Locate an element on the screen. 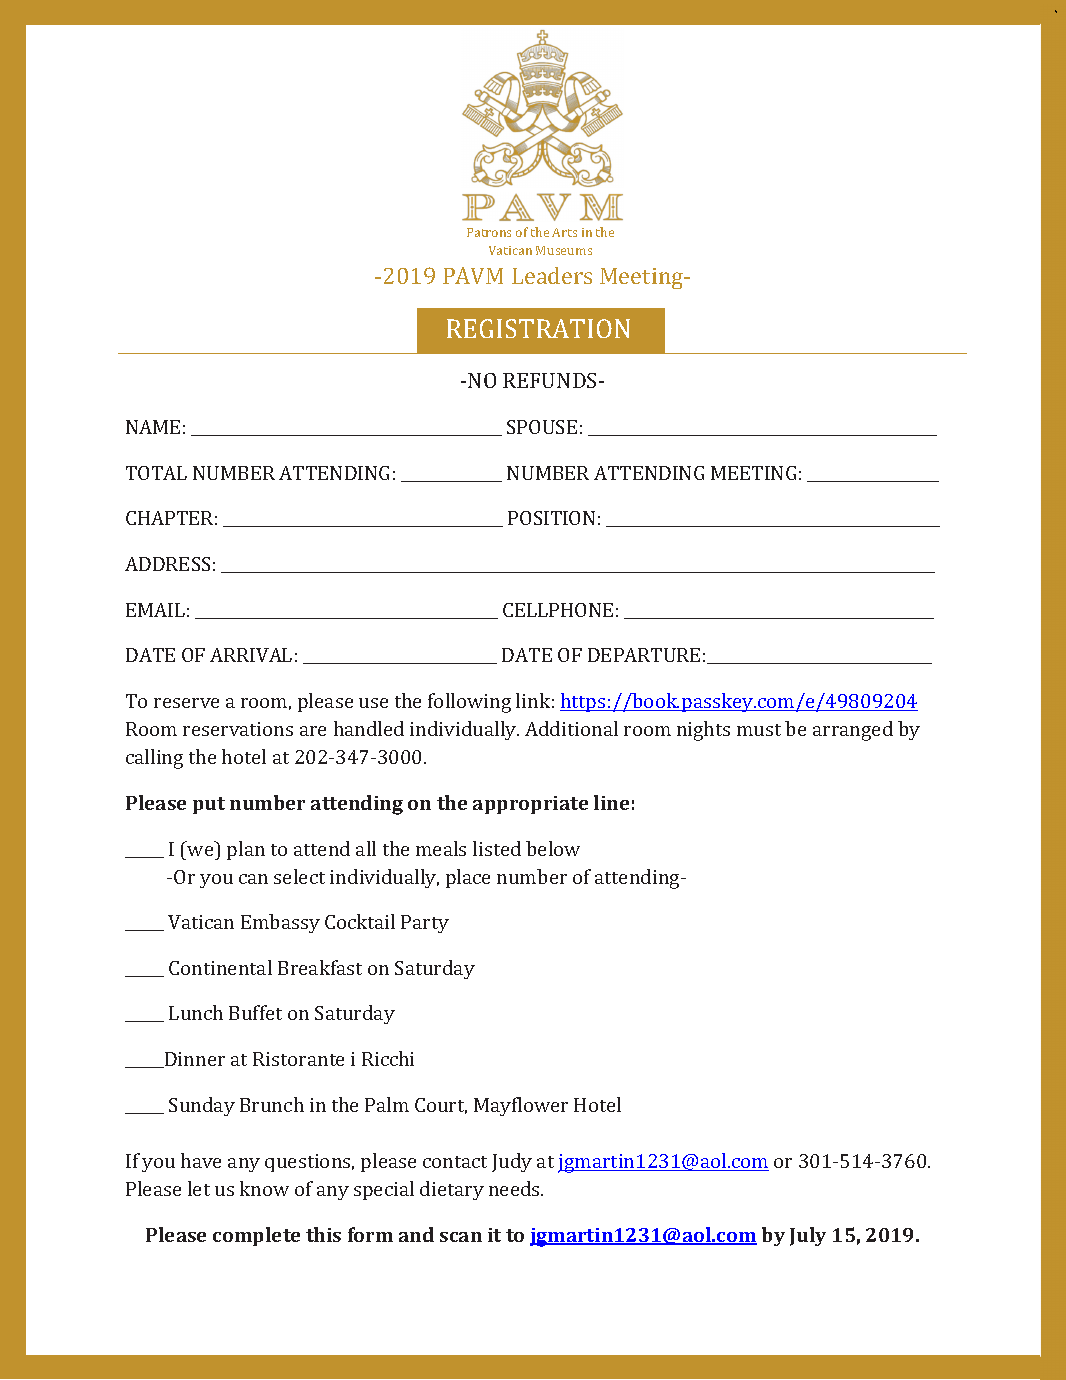 Image resolution: width=1066 pixels, height=1380 pixels. Patrons is located at coordinates (489, 232).
